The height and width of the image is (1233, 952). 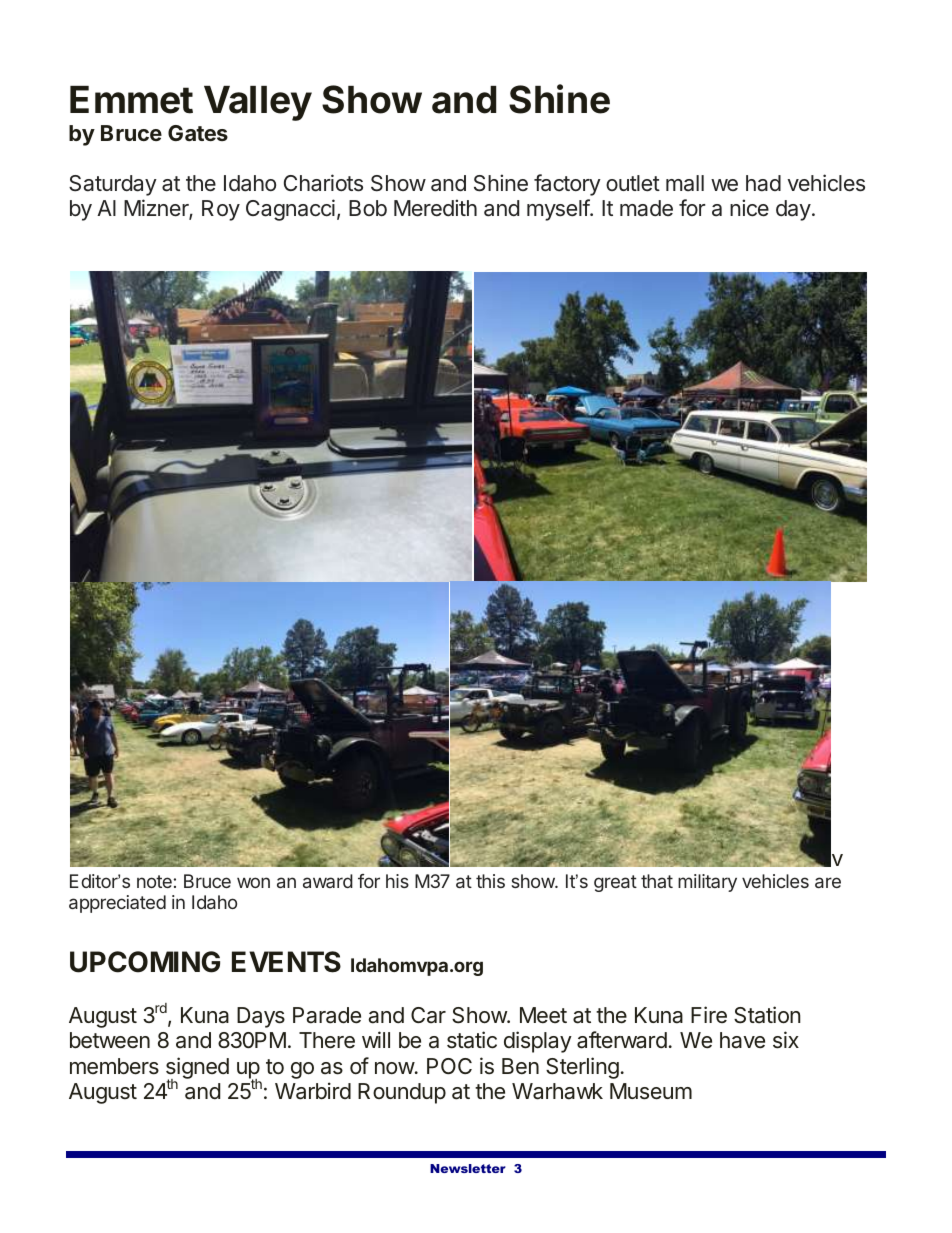 What do you see at coordinates (468, 1168) in the image?
I see `Newsletter` at bounding box center [468, 1168].
